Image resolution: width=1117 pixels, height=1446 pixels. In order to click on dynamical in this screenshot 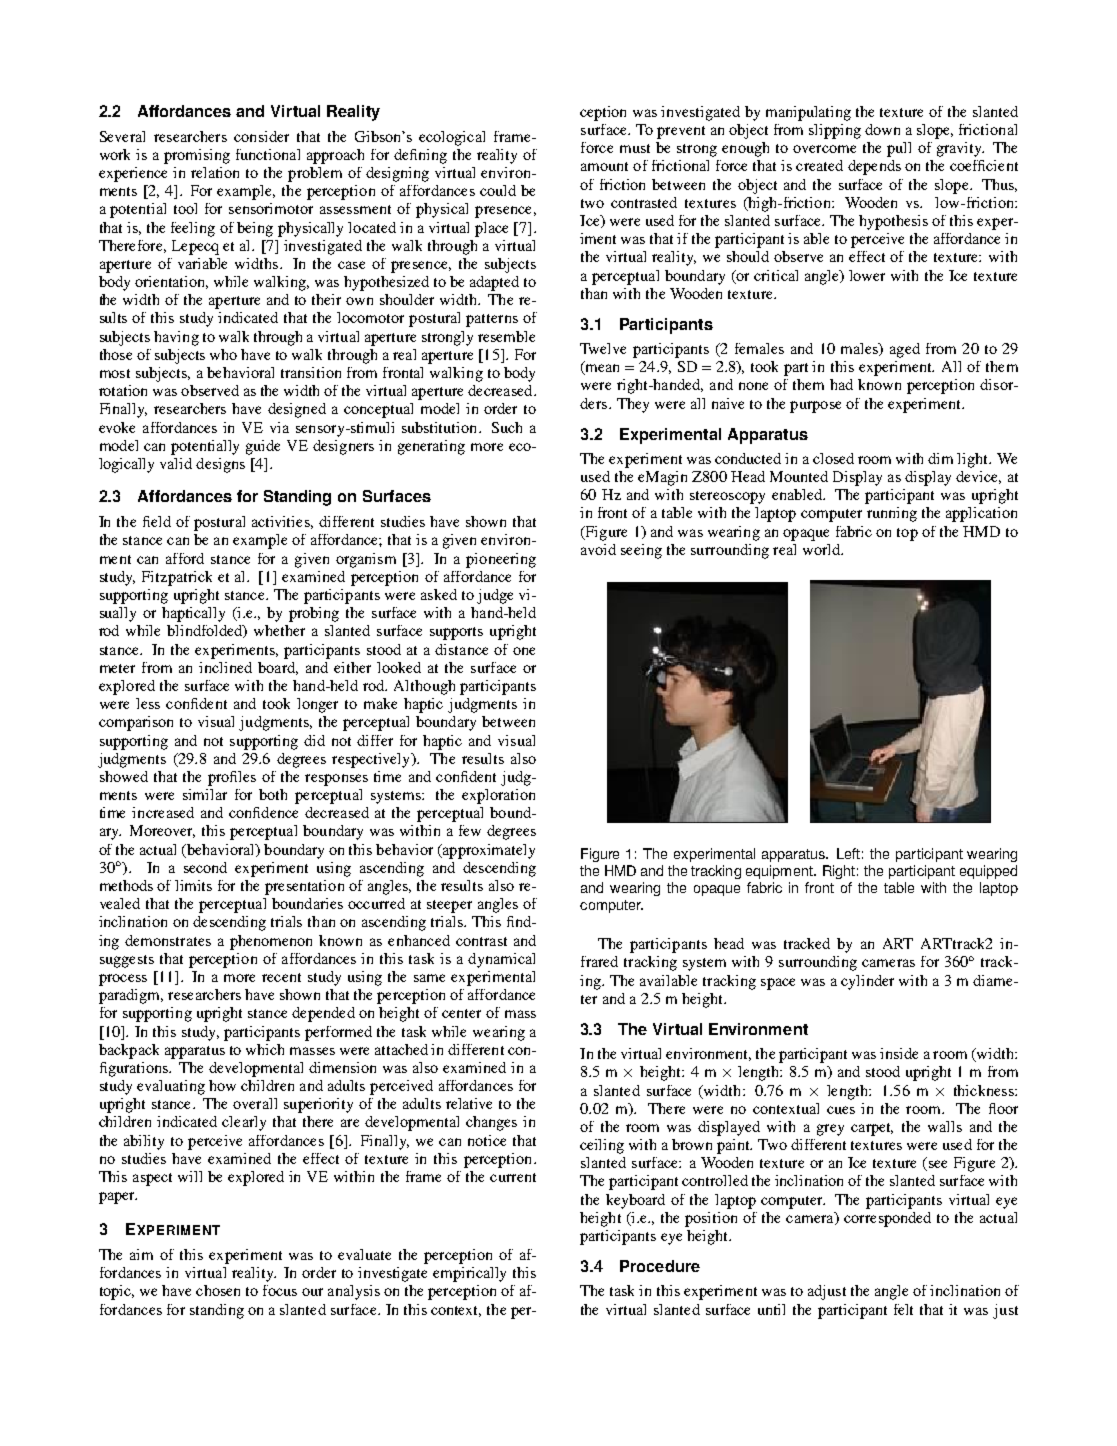, I will do `click(501, 960)`.
